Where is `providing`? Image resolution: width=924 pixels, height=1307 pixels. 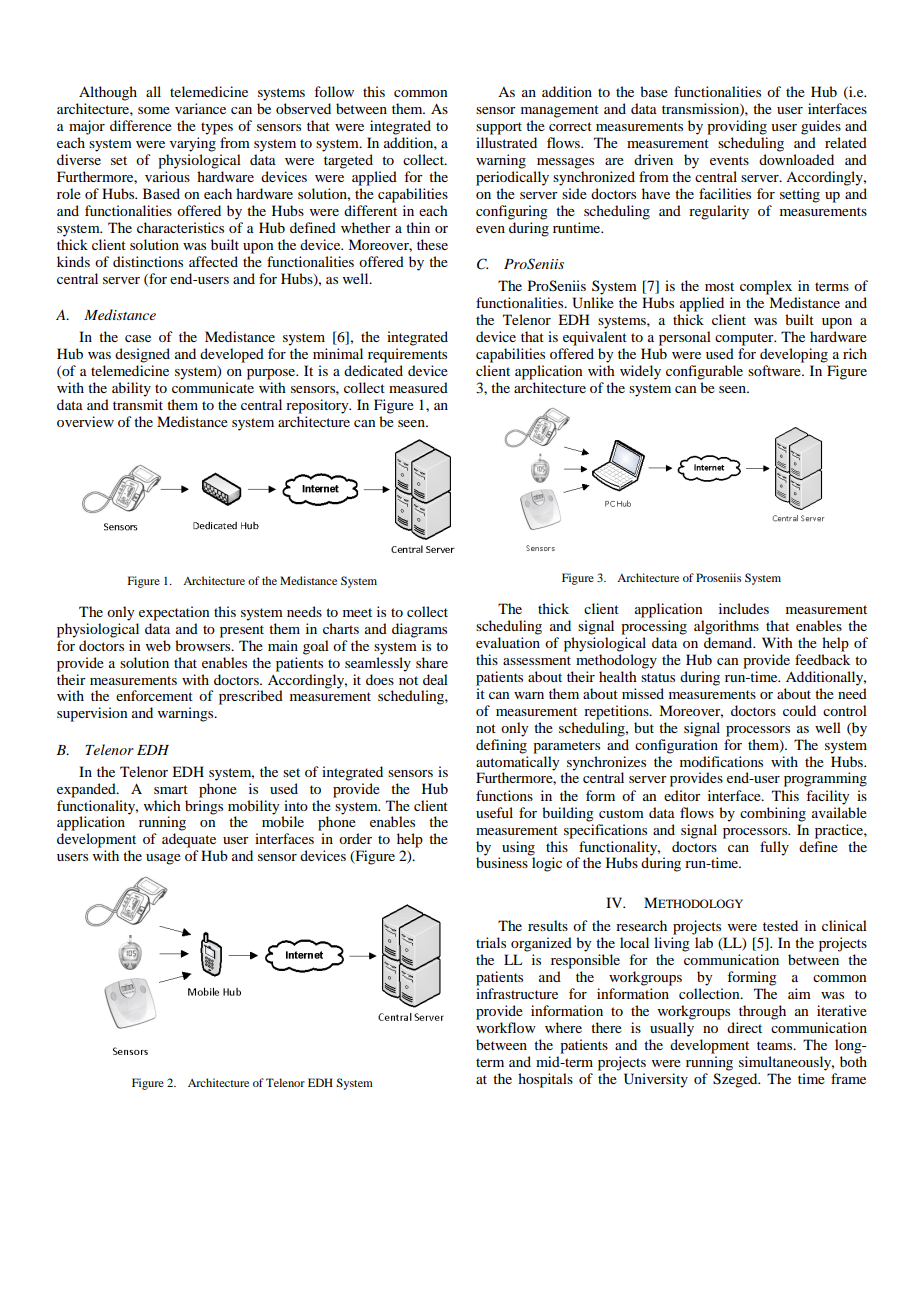
providing is located at coordinates (737, 127).
